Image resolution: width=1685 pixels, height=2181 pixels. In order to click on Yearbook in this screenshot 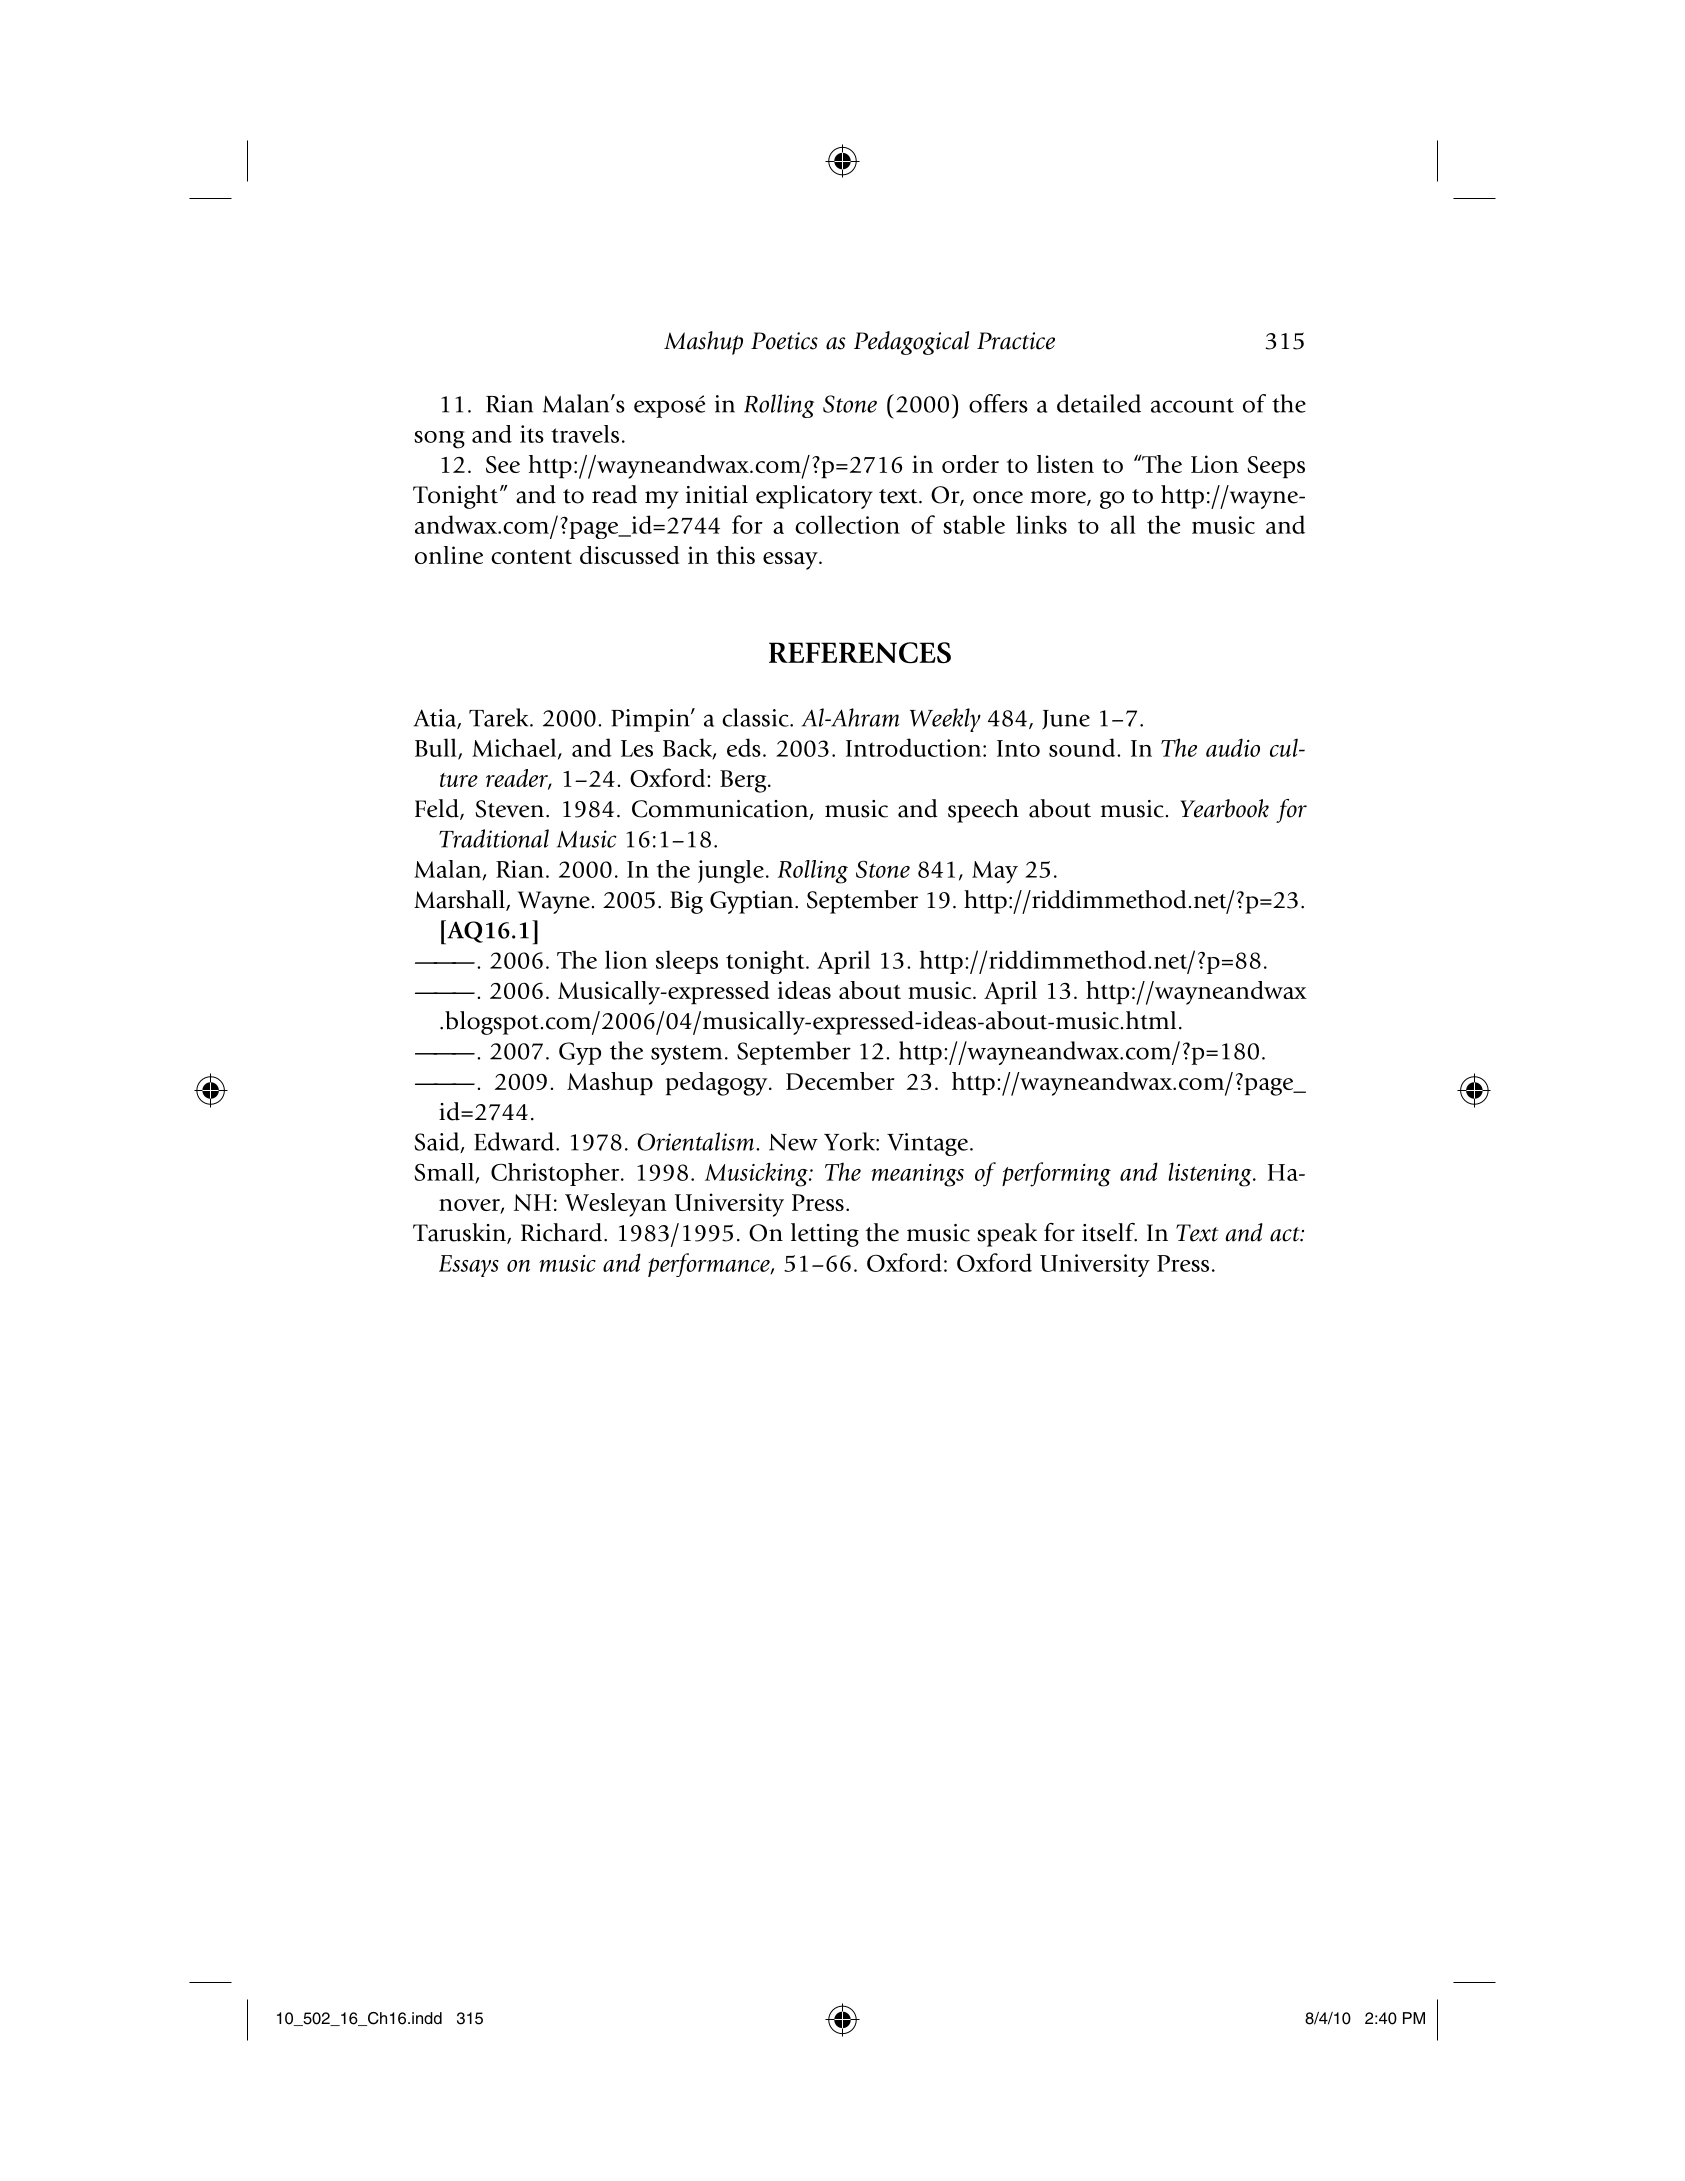, I will do `click(1224, 808)`.
